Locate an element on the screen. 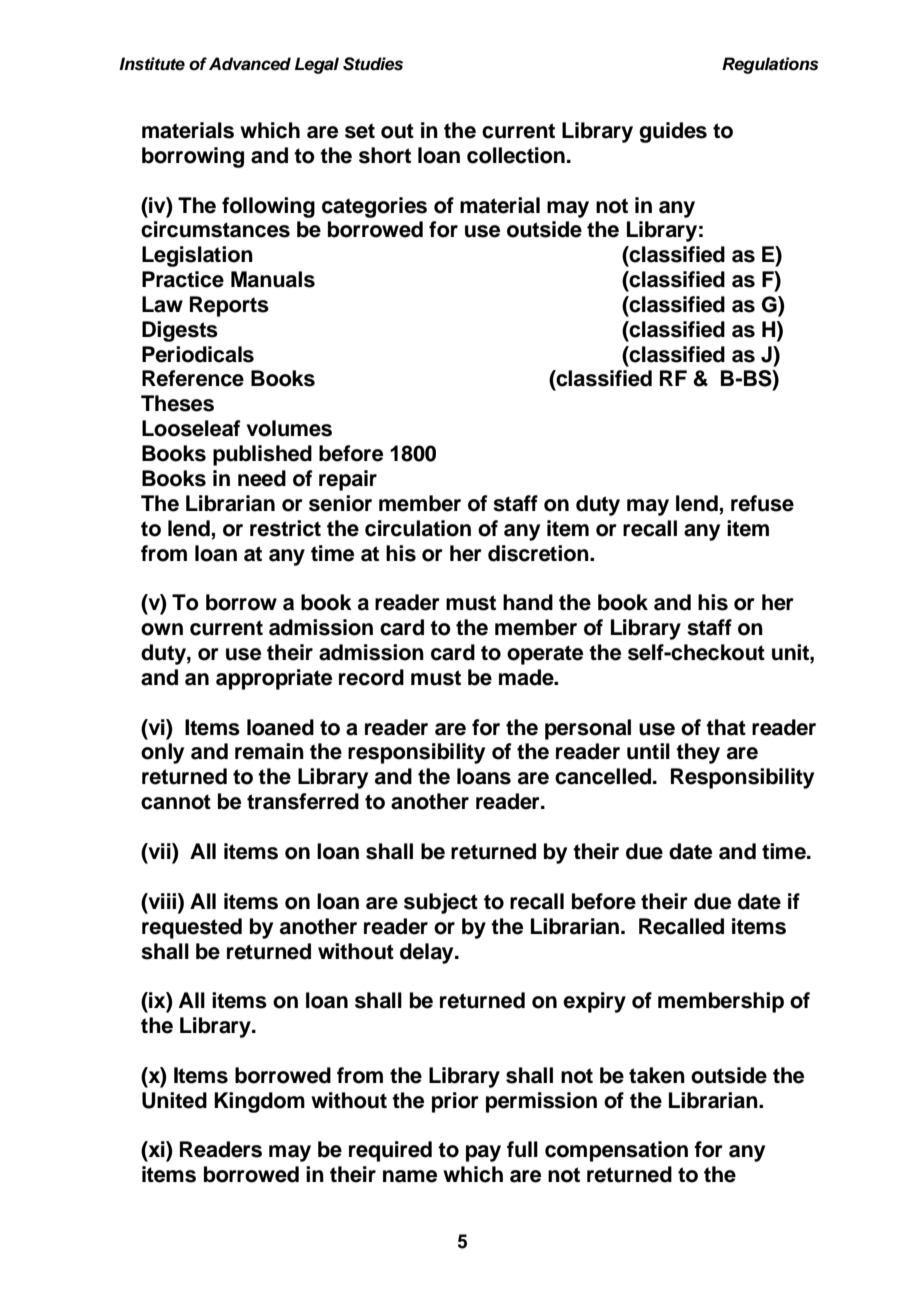  guides is located at coordinates (673, 132).
